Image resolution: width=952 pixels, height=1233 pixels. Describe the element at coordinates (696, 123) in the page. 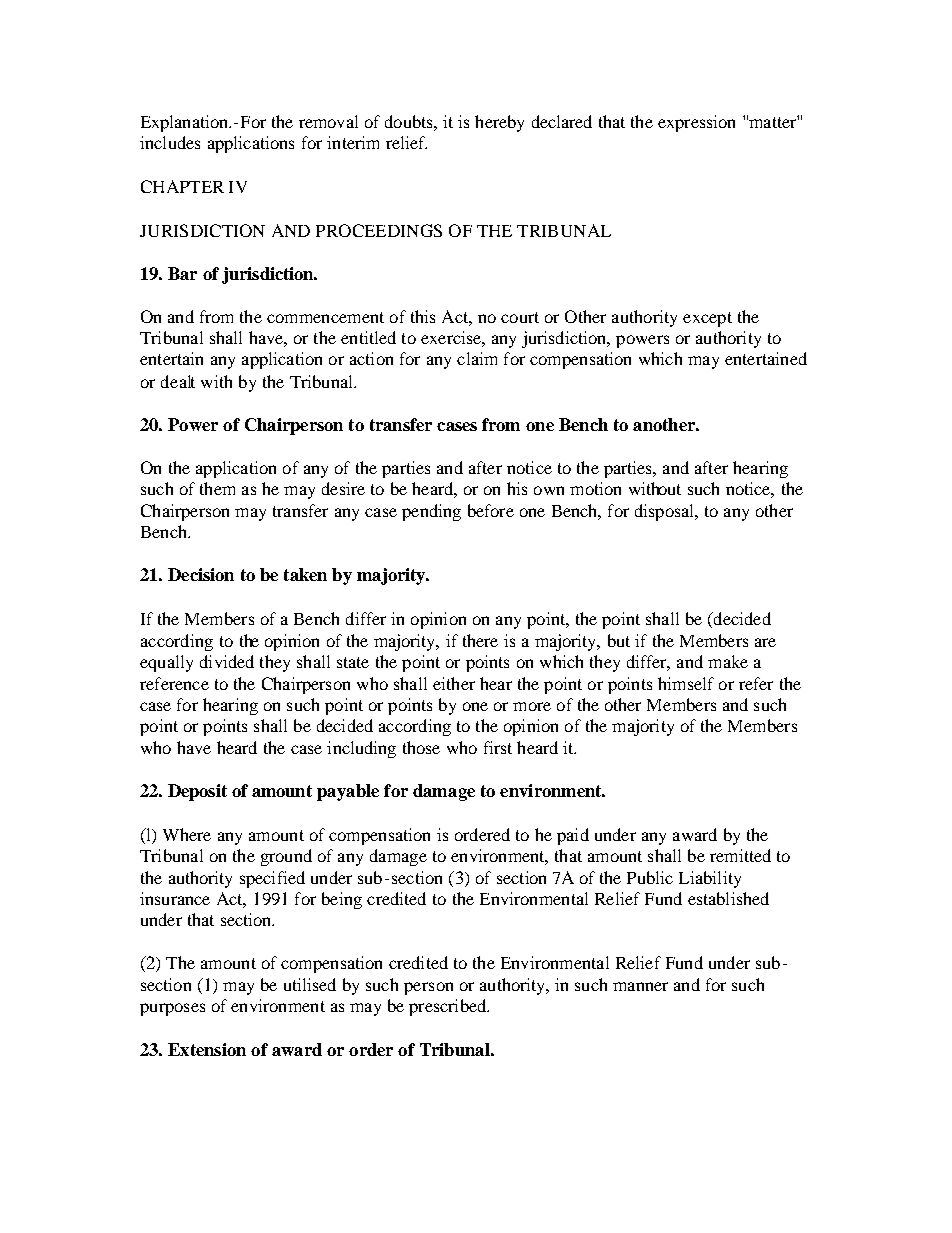

I see `expression` at that location.
